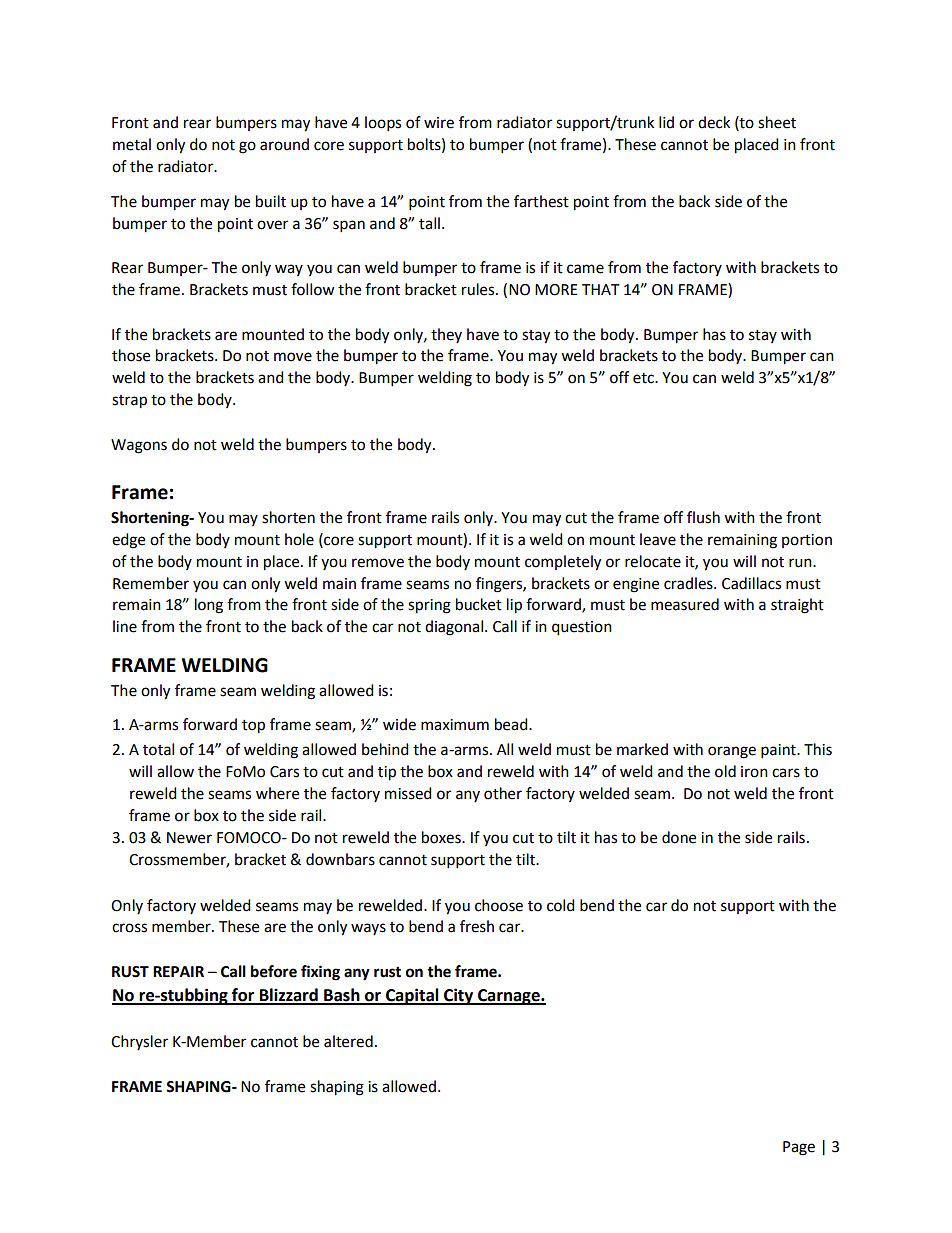  I want to click on done, so click(679, 837).
